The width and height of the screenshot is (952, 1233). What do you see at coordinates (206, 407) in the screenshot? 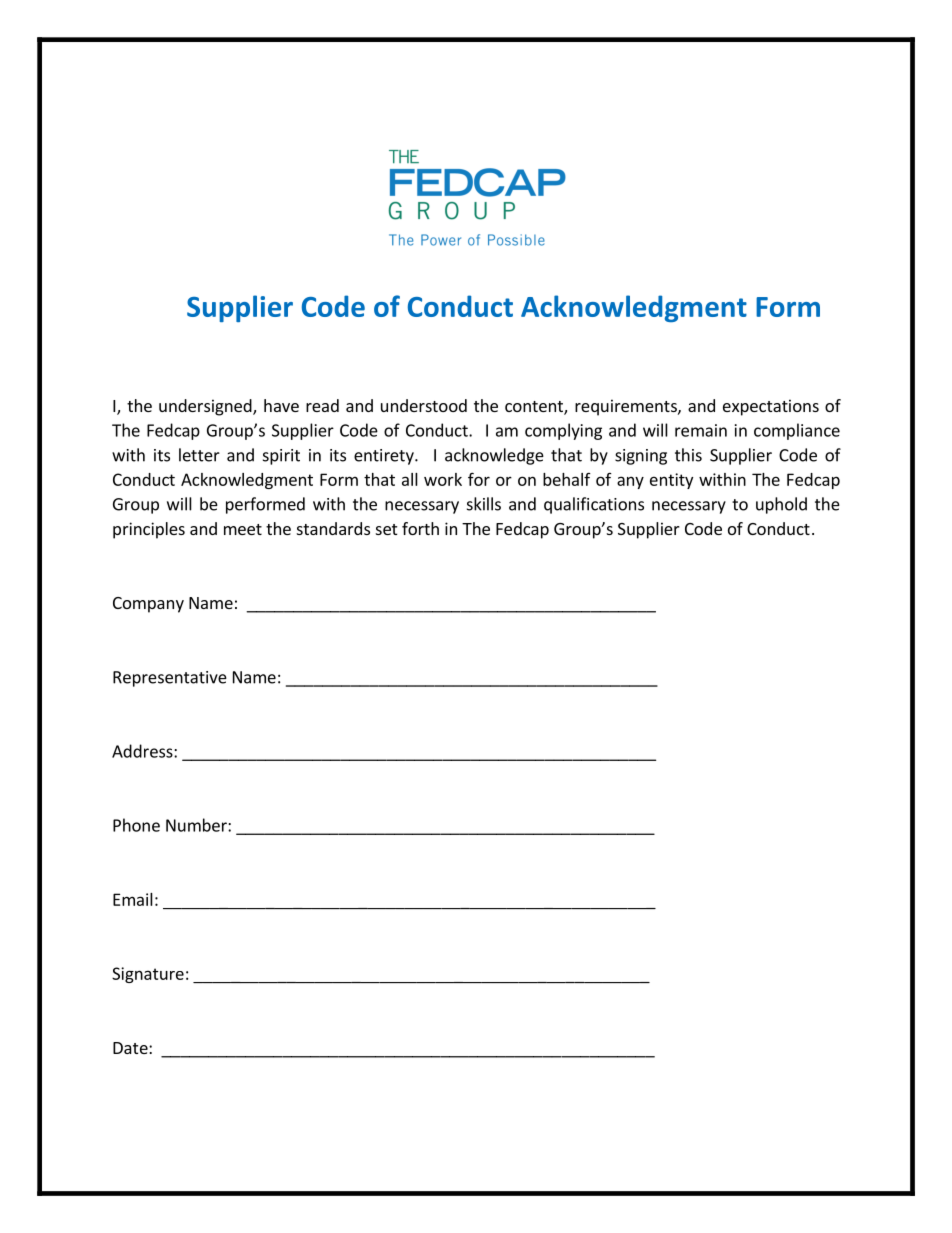
I see `undersigned` at bounding box center [206, 407].
